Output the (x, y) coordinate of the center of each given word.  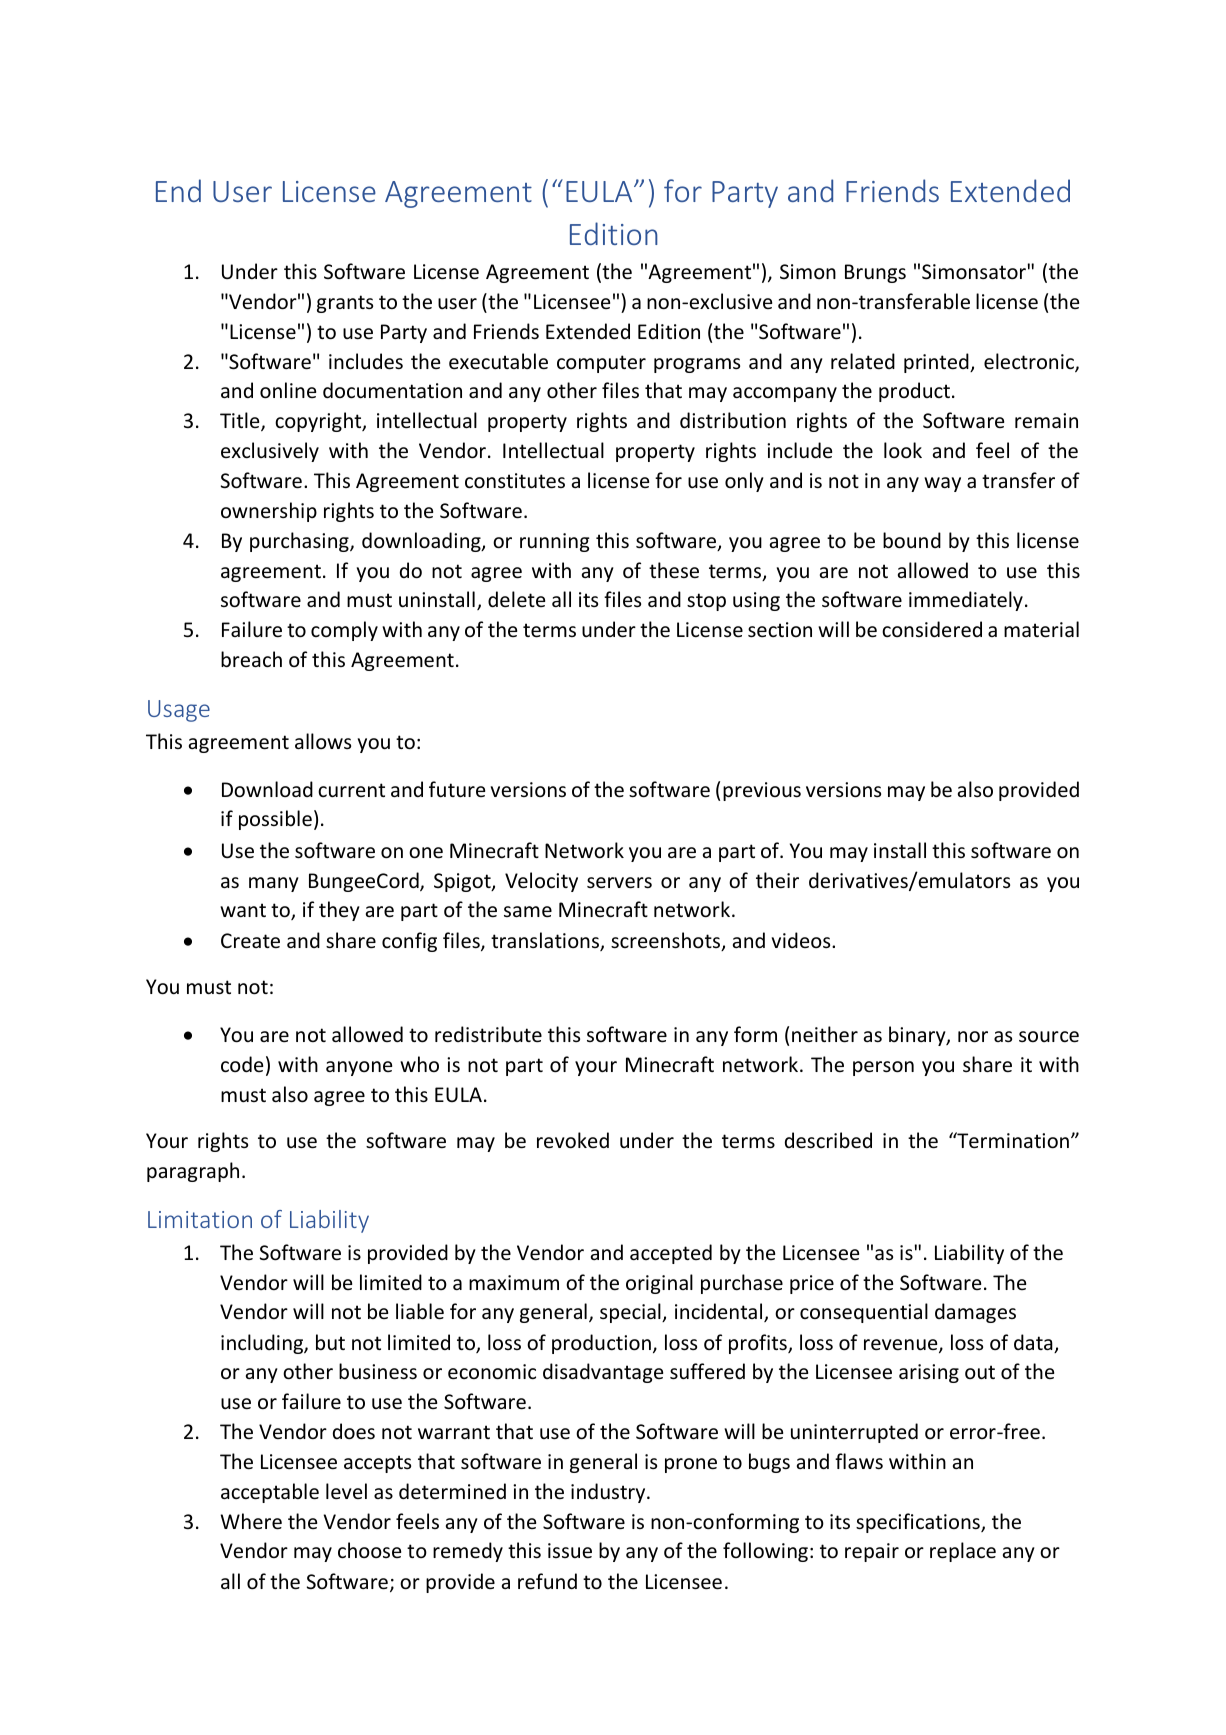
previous (762, 791)
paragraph (193, 1172)
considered (932, 629)
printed (937, 363)
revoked (573, 1140)
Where (251, 1521)
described (828, 1140)
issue (570, 1551)
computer (601, 364)
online (288, 390)
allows (323, 741)
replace (963, 1552)
